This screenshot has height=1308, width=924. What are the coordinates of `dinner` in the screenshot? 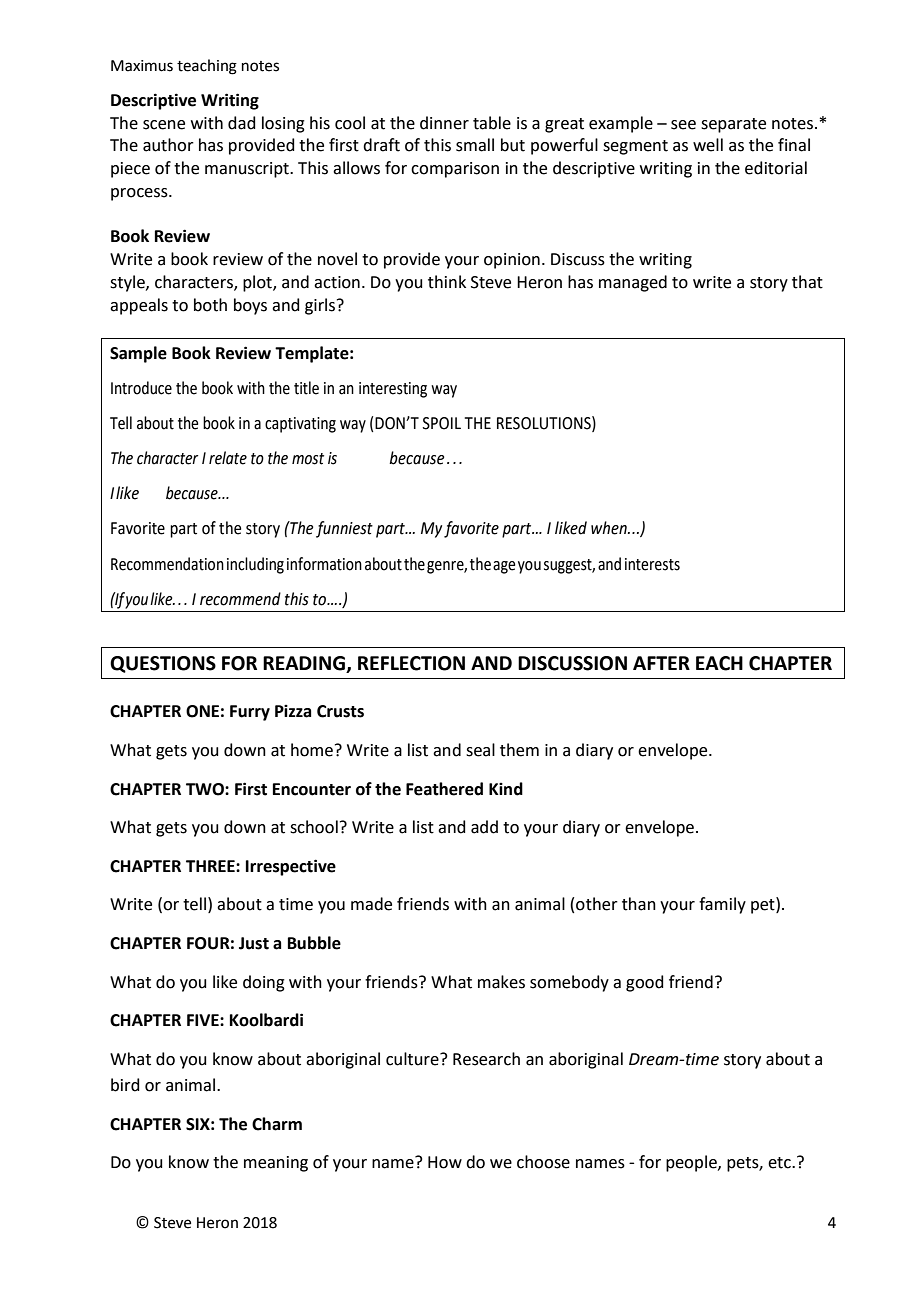 It's located at (444, 123).
